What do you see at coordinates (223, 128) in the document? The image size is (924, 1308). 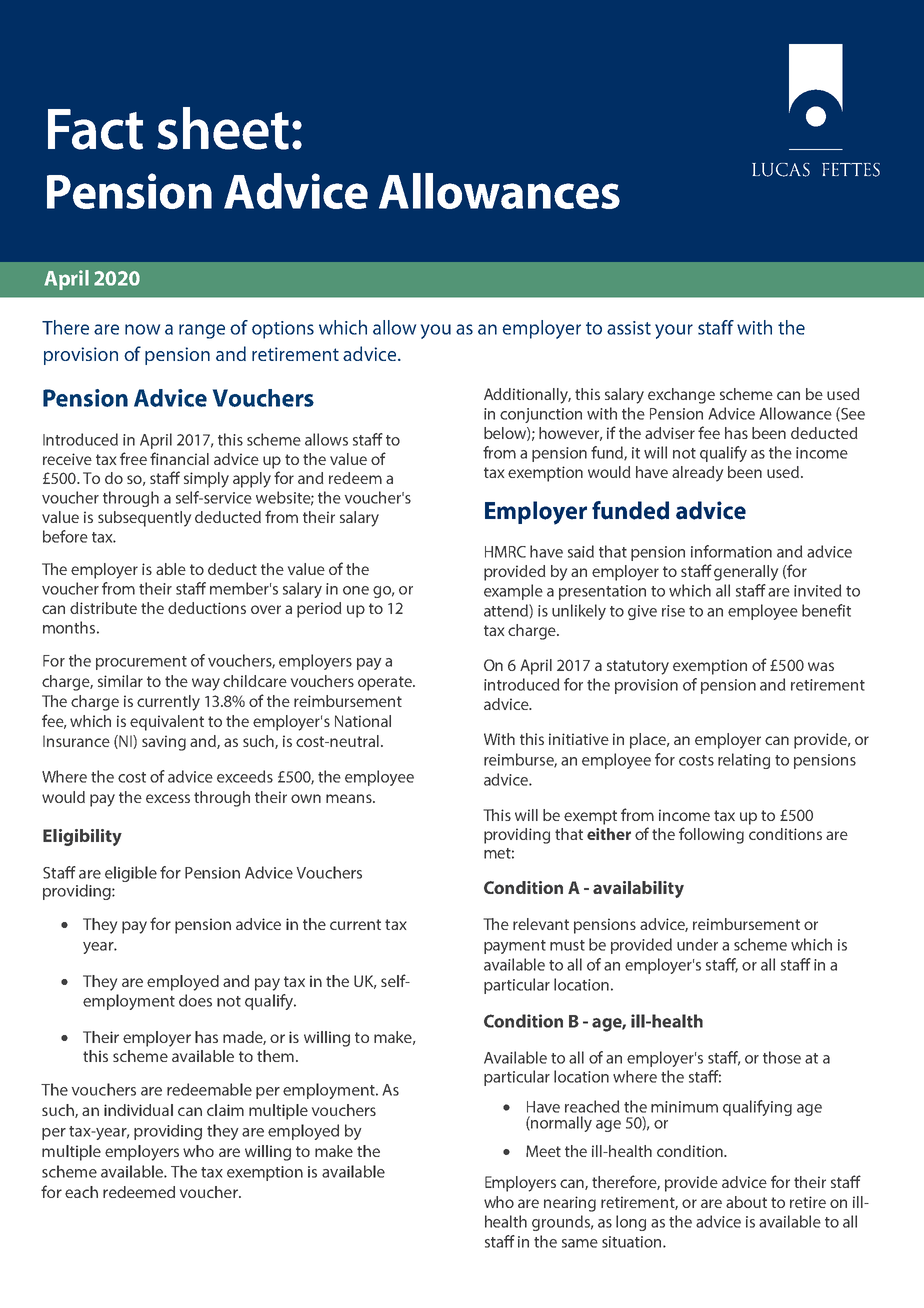 I see `sheet` at bounding box center [223, 128].
